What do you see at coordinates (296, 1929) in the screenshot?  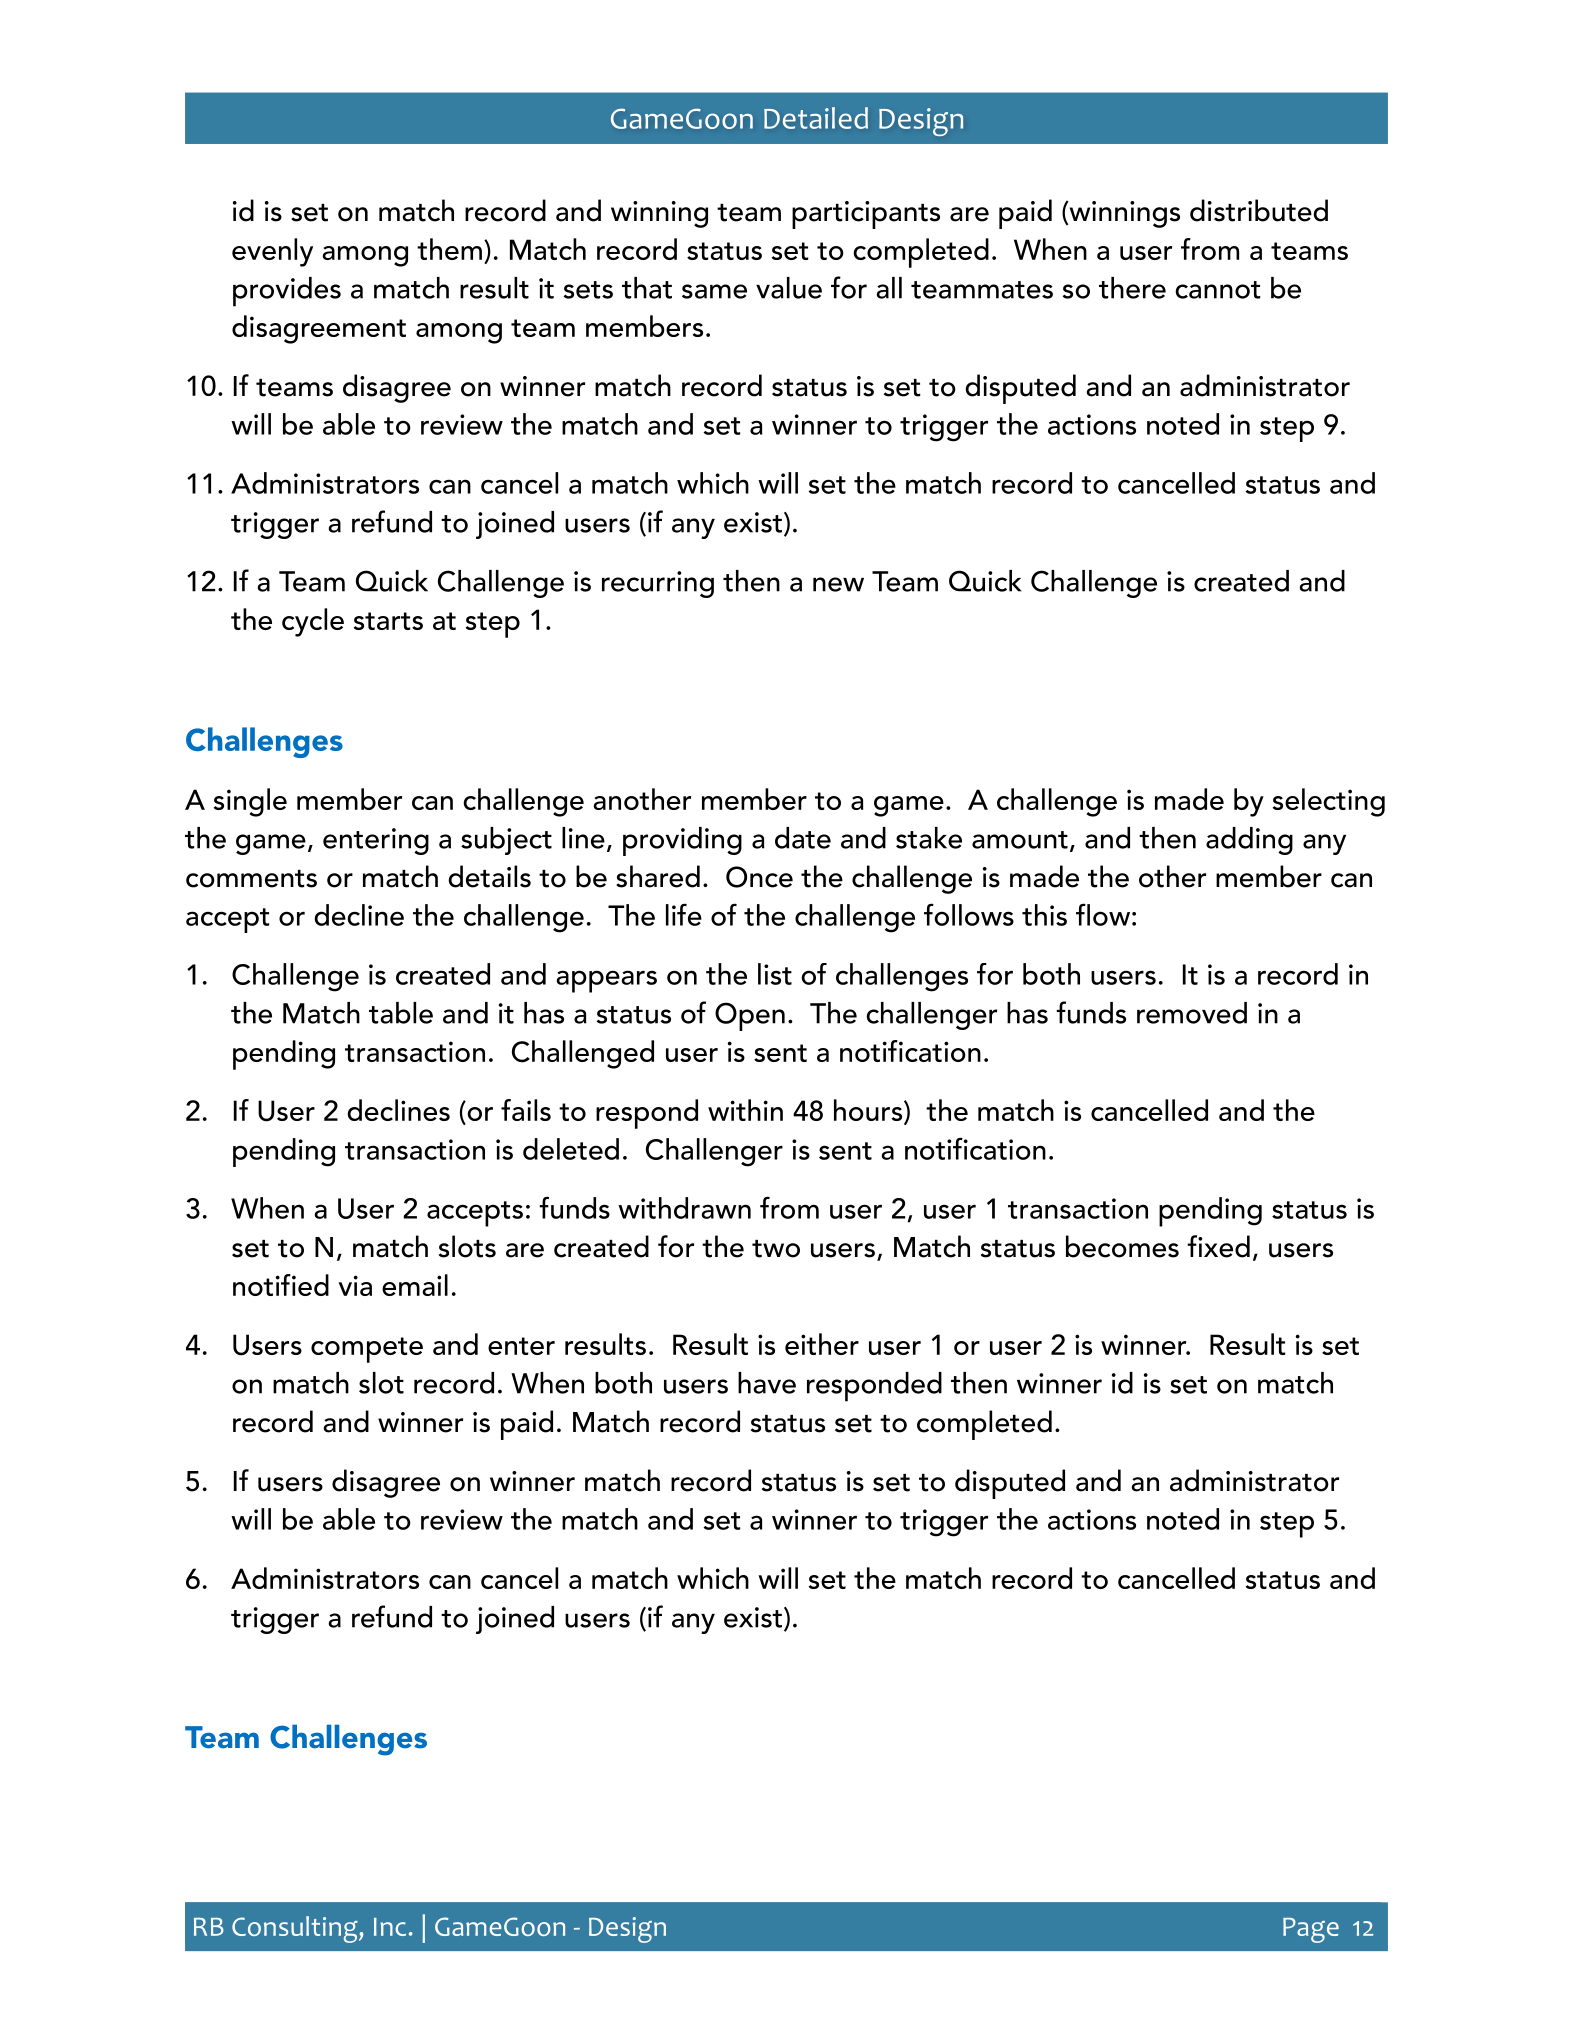 I see `Consulting` at bounding box center [296, 1929].
